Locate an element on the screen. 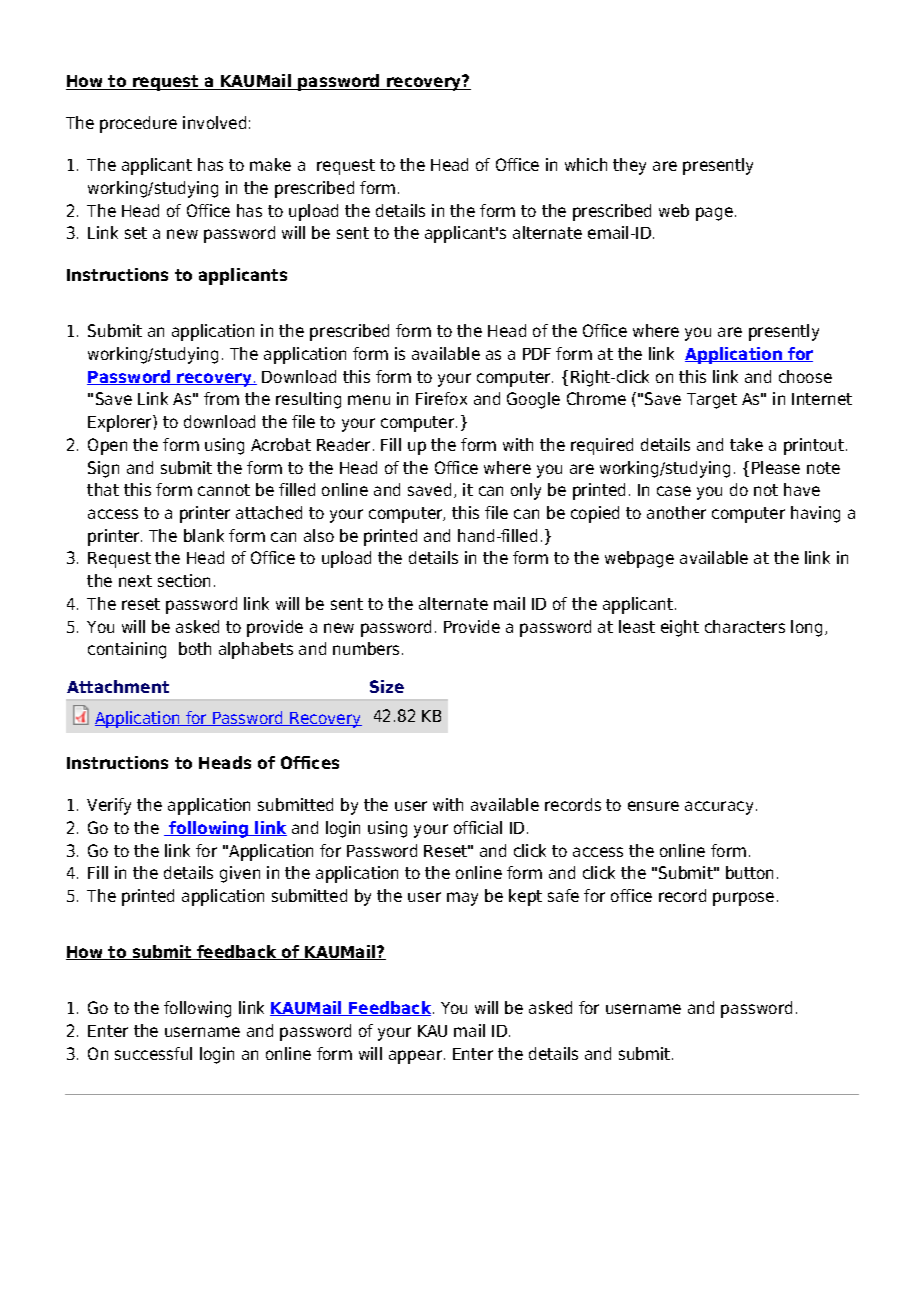 This screenshot has width=924, height=1308. Attachment is located at coordinates (118, 686).
